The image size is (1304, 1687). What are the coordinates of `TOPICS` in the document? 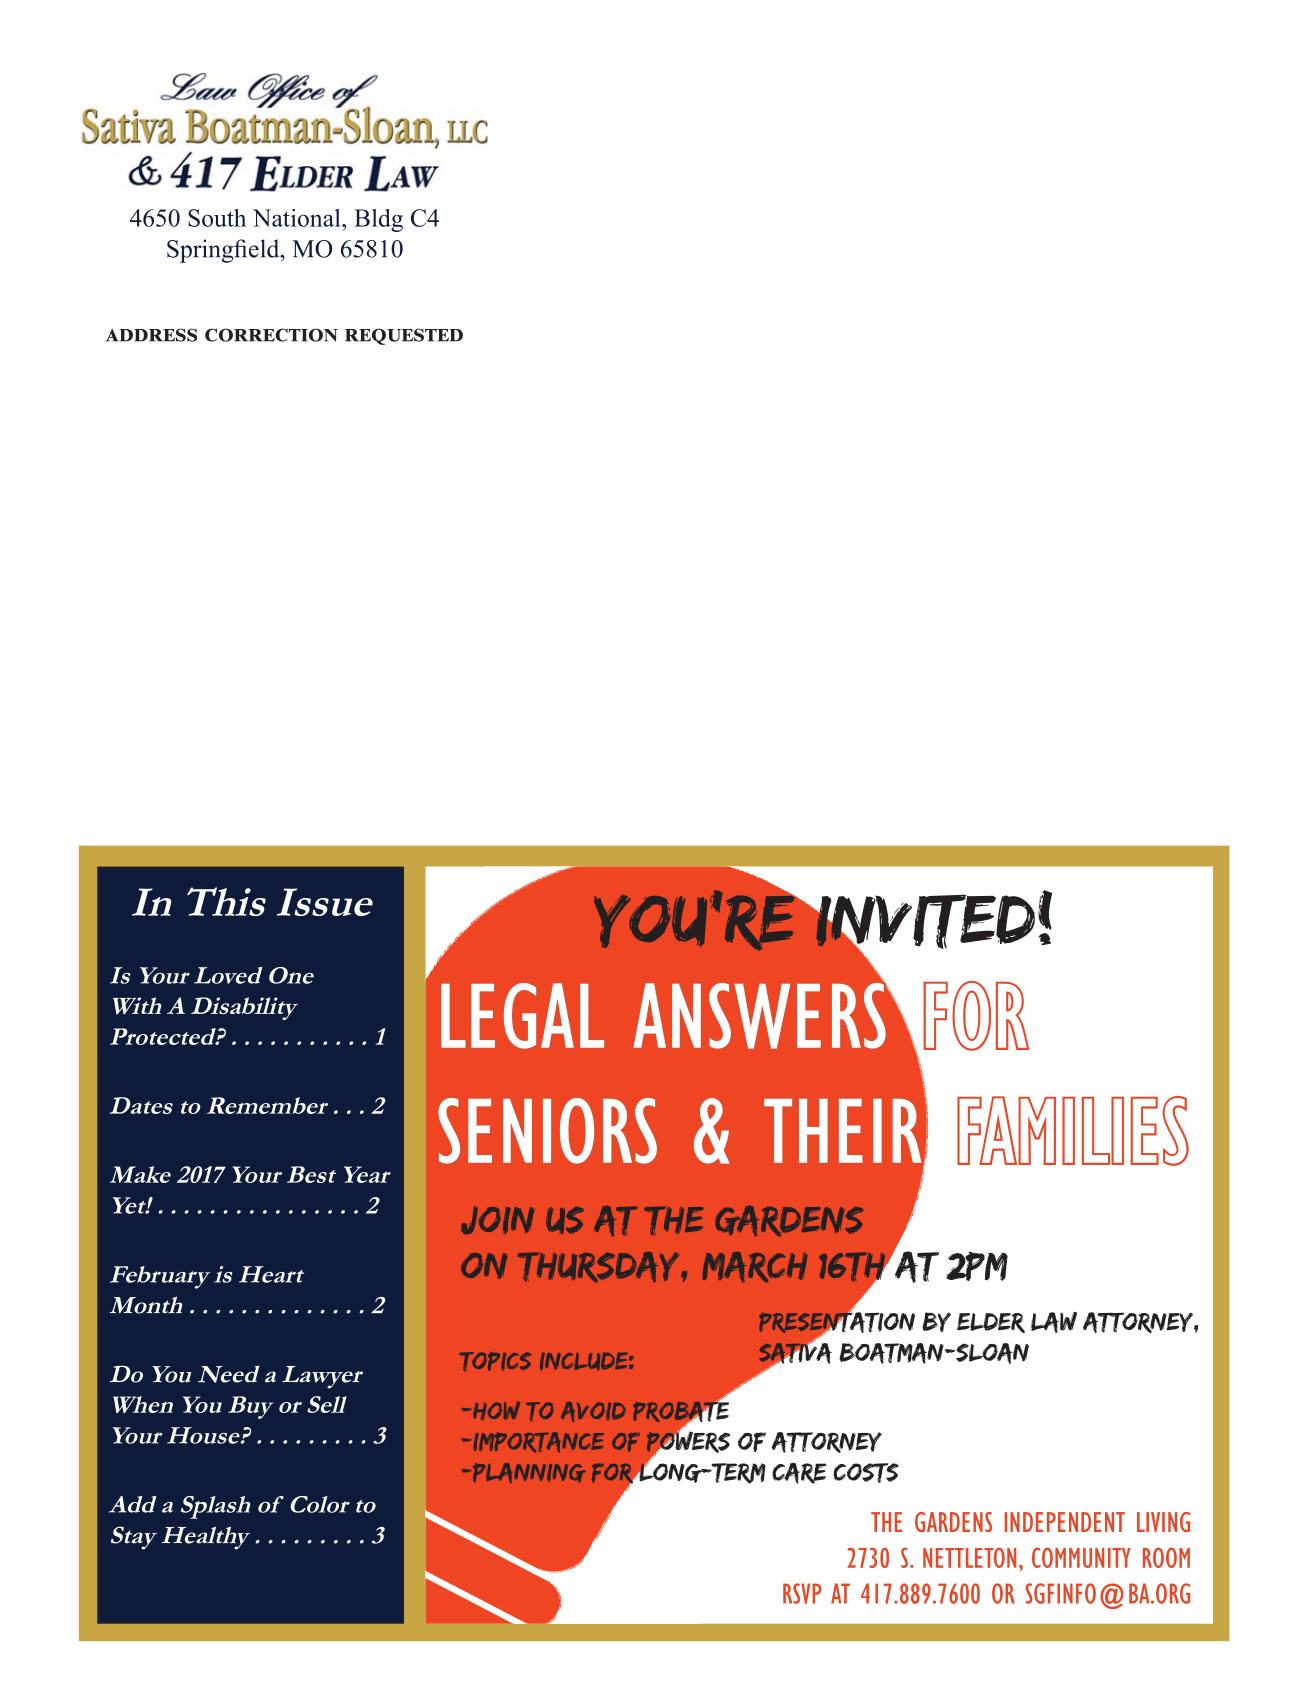 It's located at (495, 1361).
